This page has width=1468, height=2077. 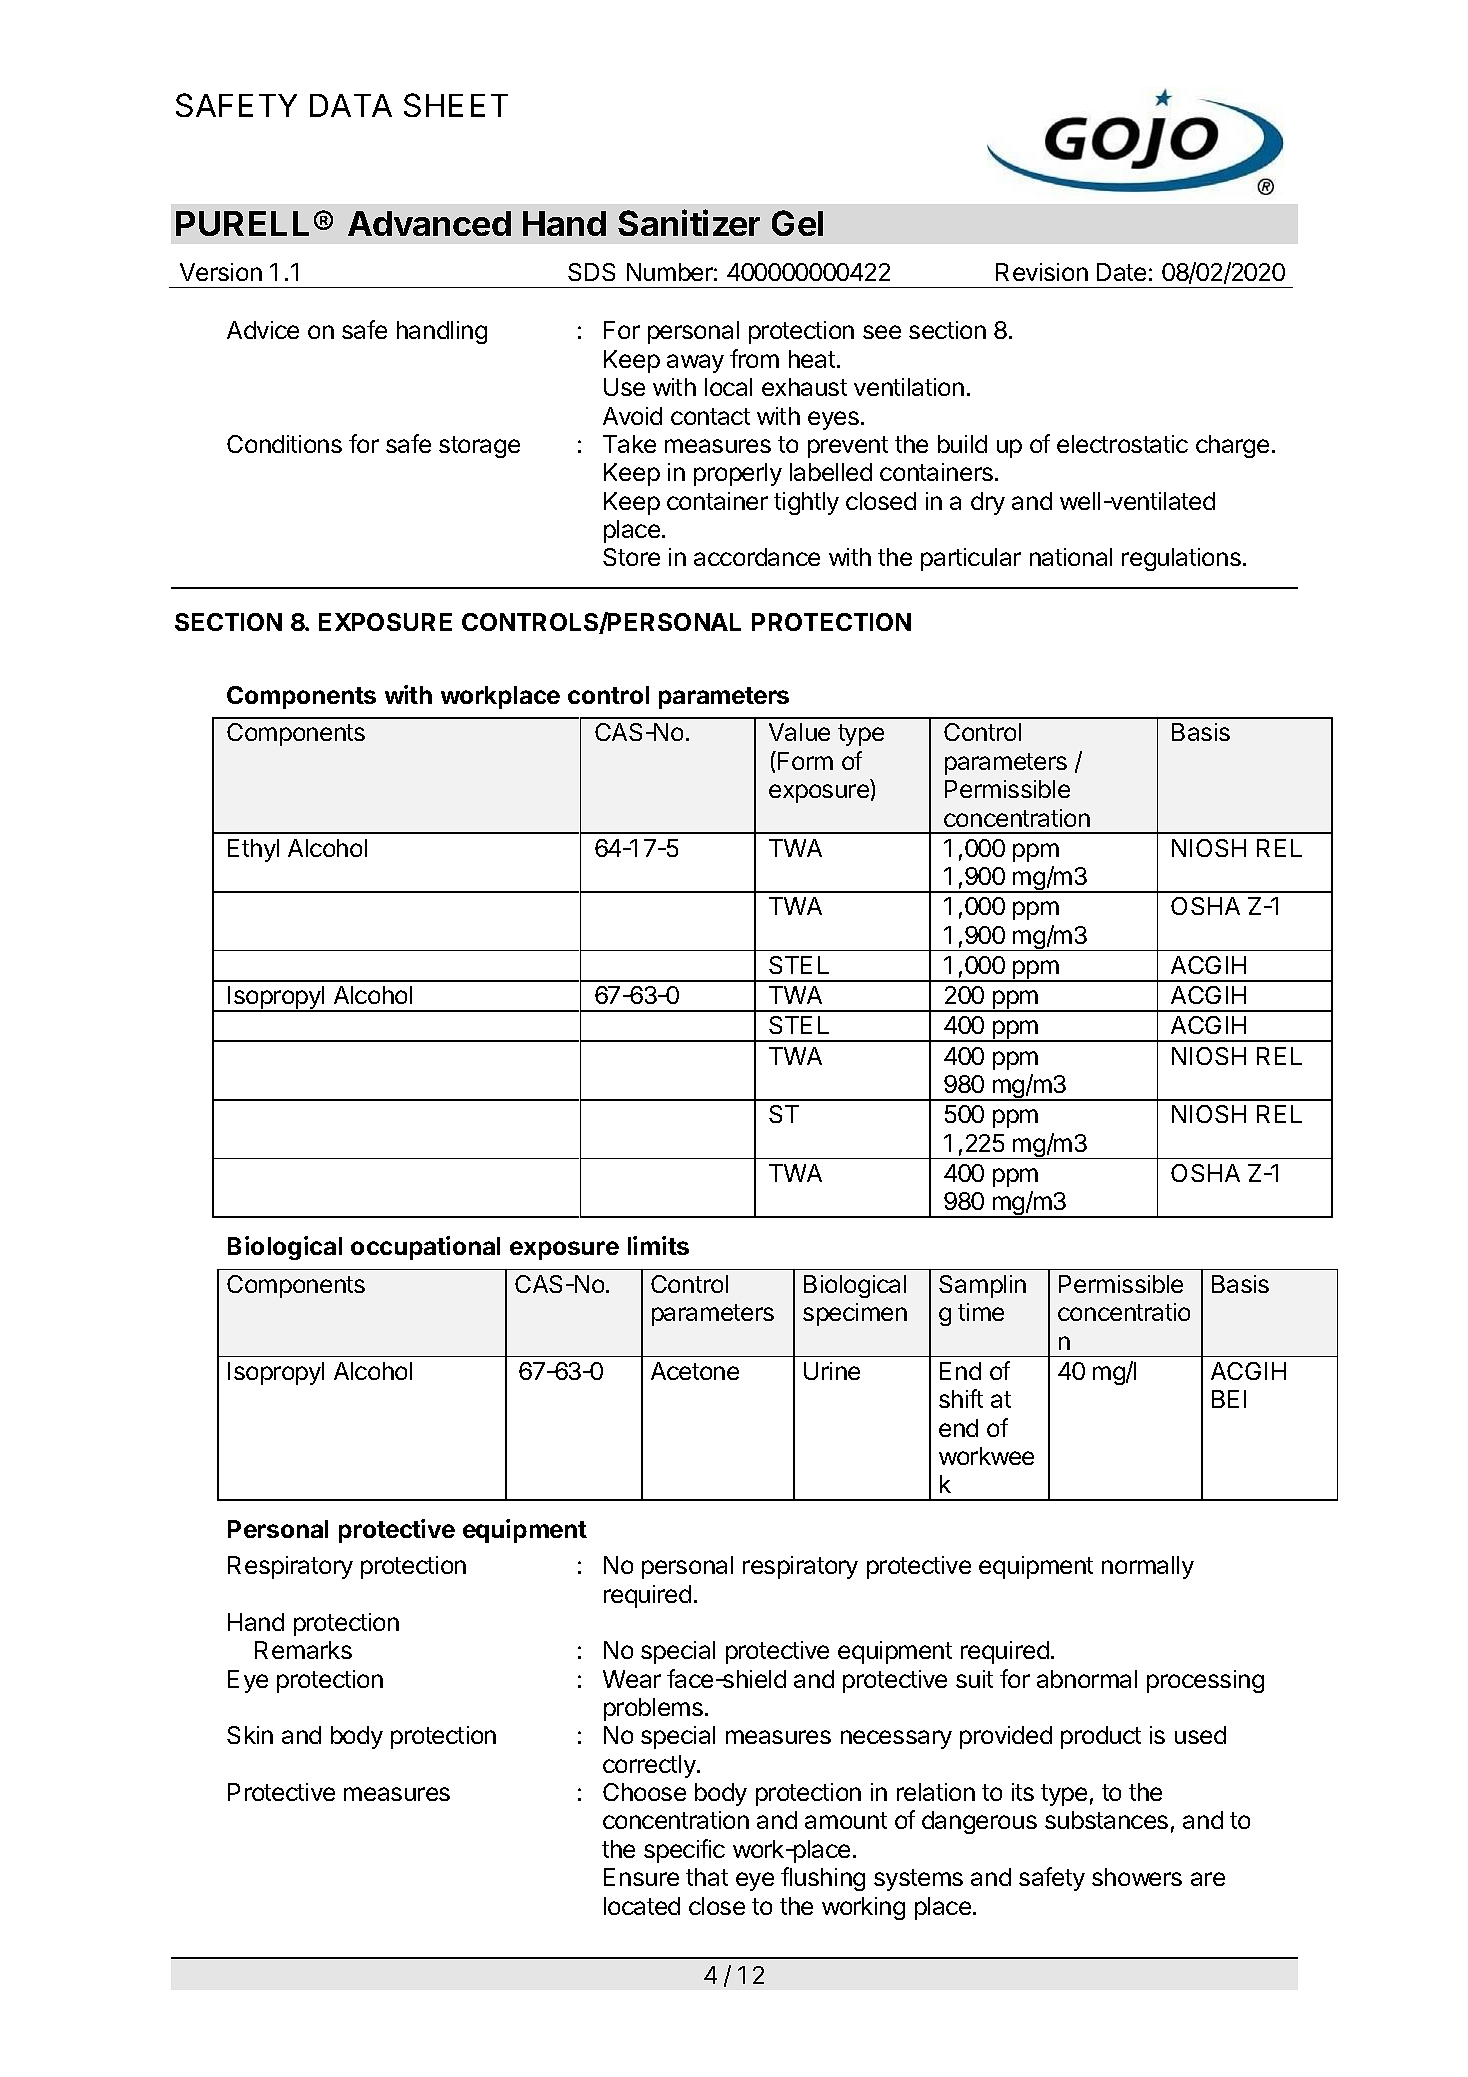 What do you see at coordinates (425, 1248) in the page?
I see `occupational` at bounding box center [425, 1248].
